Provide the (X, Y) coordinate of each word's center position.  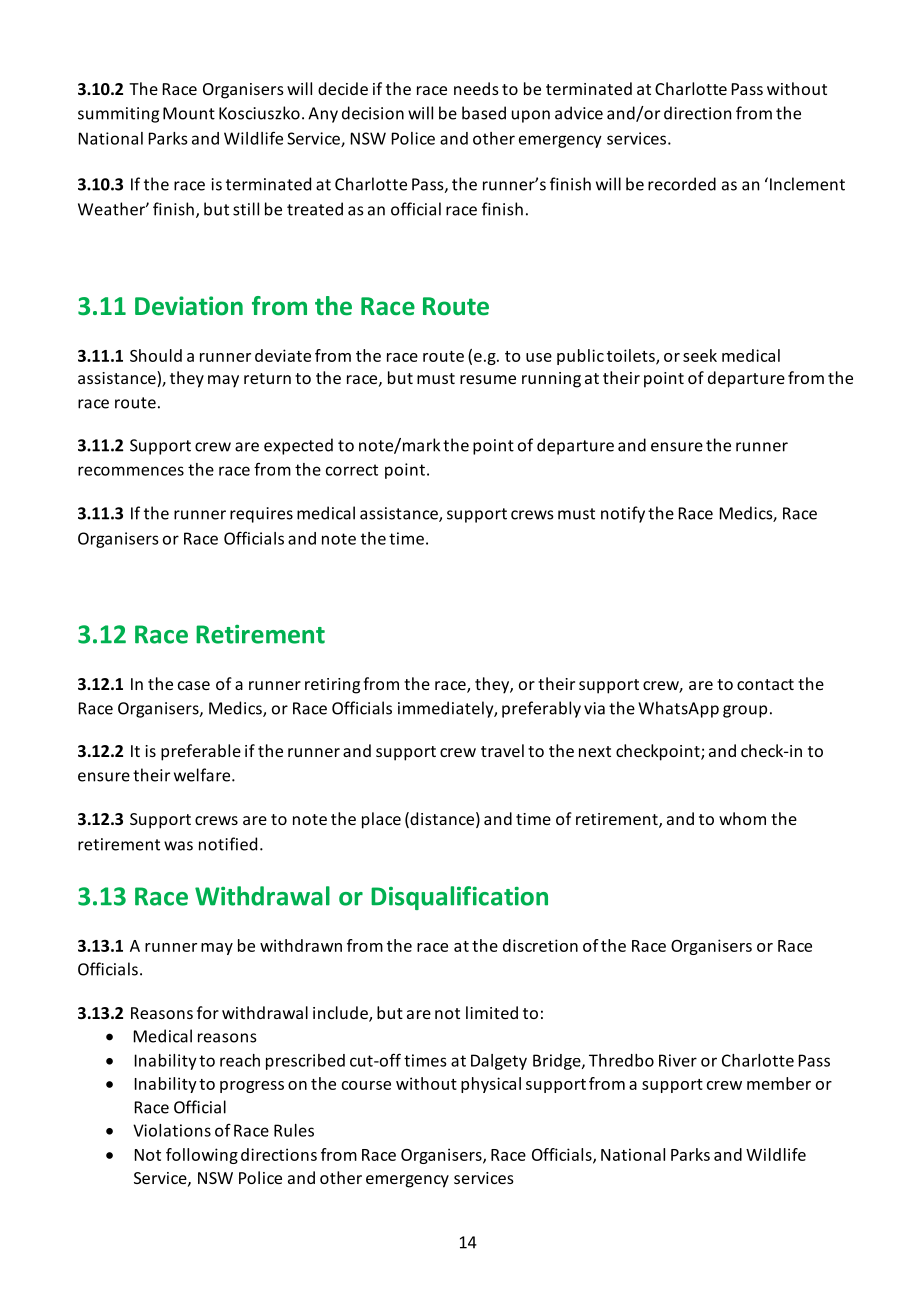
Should (156, 355)
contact (765, 684)
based (484, 113)
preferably (541, 709)
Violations (172, 1130)
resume (488, 379)
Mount (189, 113)
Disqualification (459, 898)
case (194, 685)
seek (700, 355)
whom (742, 818)
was (178, 846)
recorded (682, 184)
